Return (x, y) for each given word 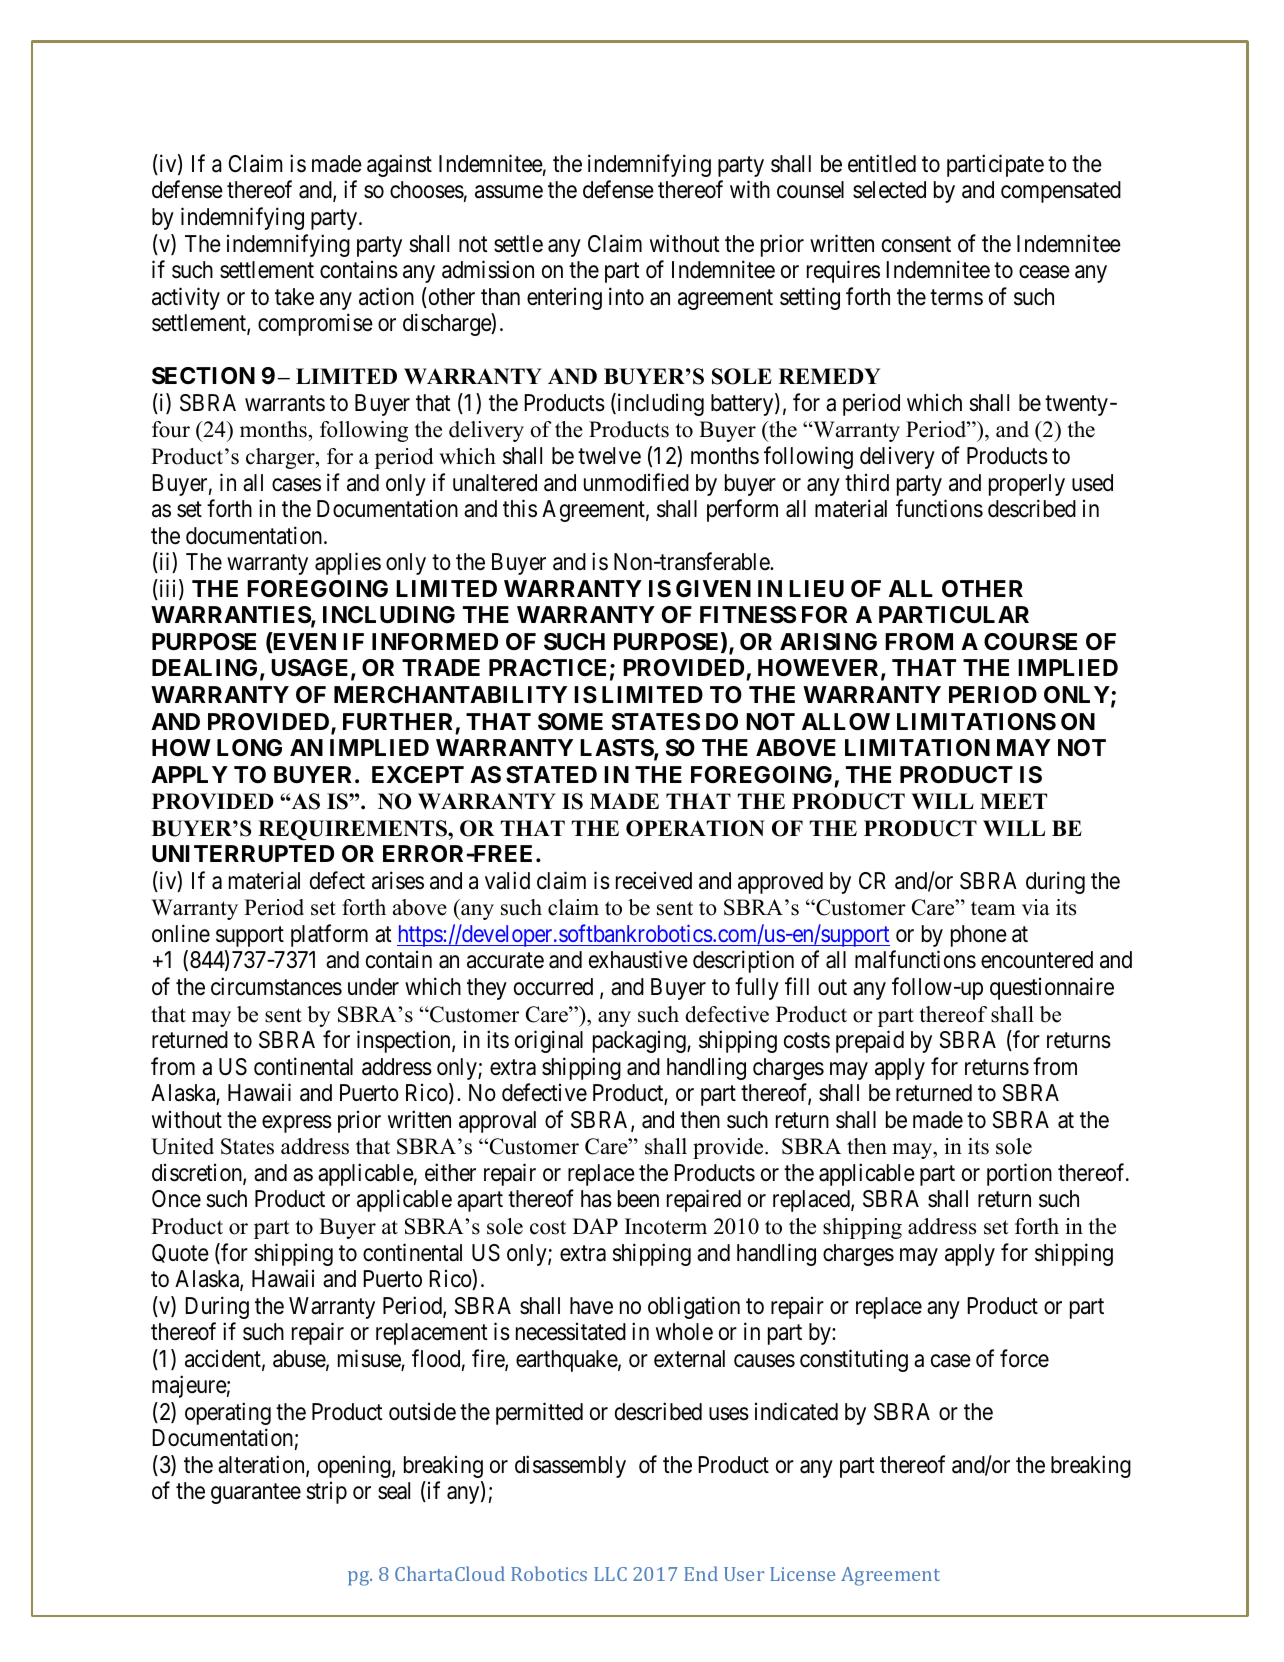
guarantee (256, 1494)
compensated (1061, 192)
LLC (610, 1574)
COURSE (1030, 642)
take (294, 297)
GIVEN (713, 588)
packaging (640, 1042)
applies (348, 563)
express (297, 1124)
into (626, 296)
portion (1019, 1174)
